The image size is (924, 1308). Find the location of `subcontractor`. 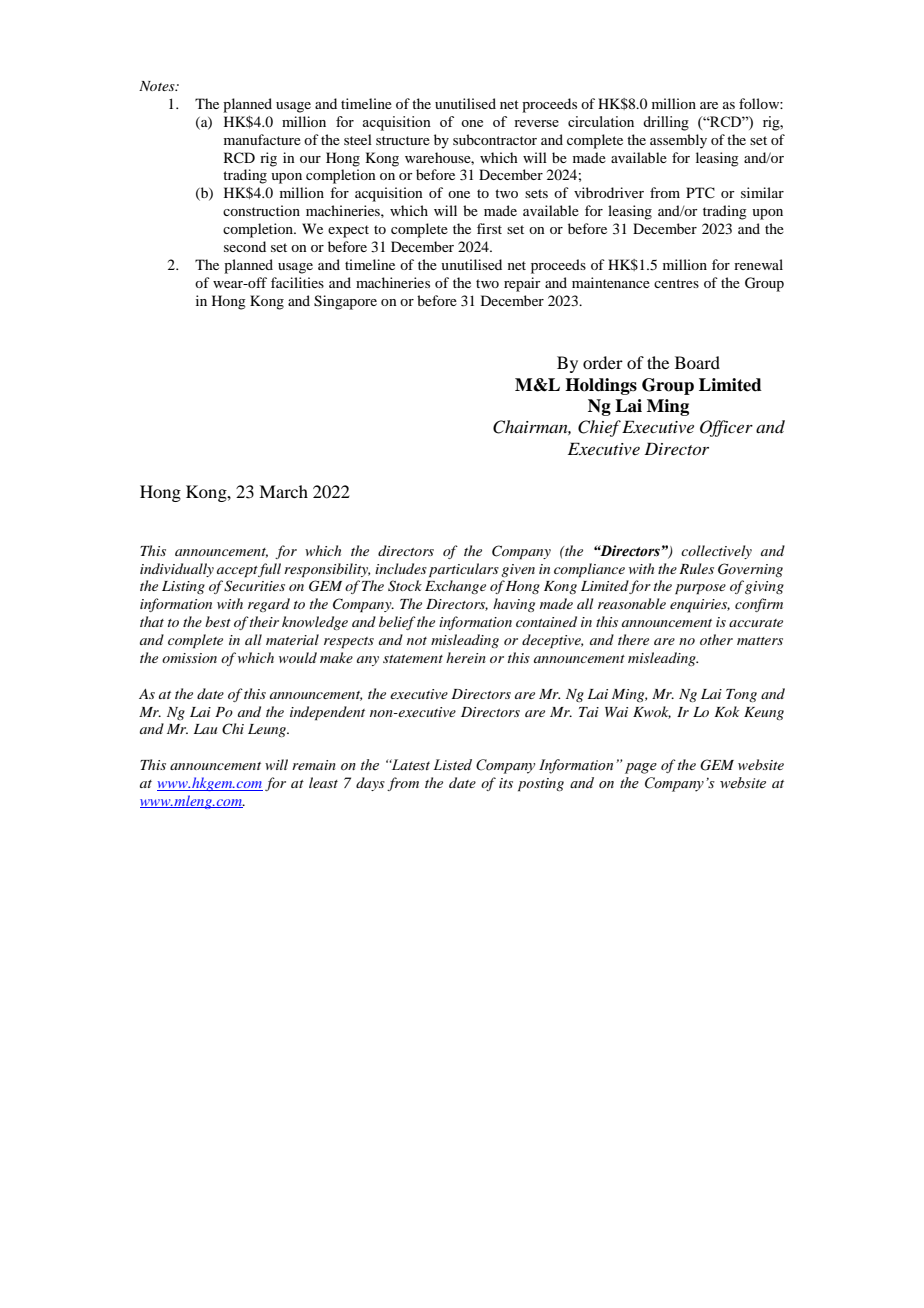

subcontractor is located at coordinates (495, 139).
